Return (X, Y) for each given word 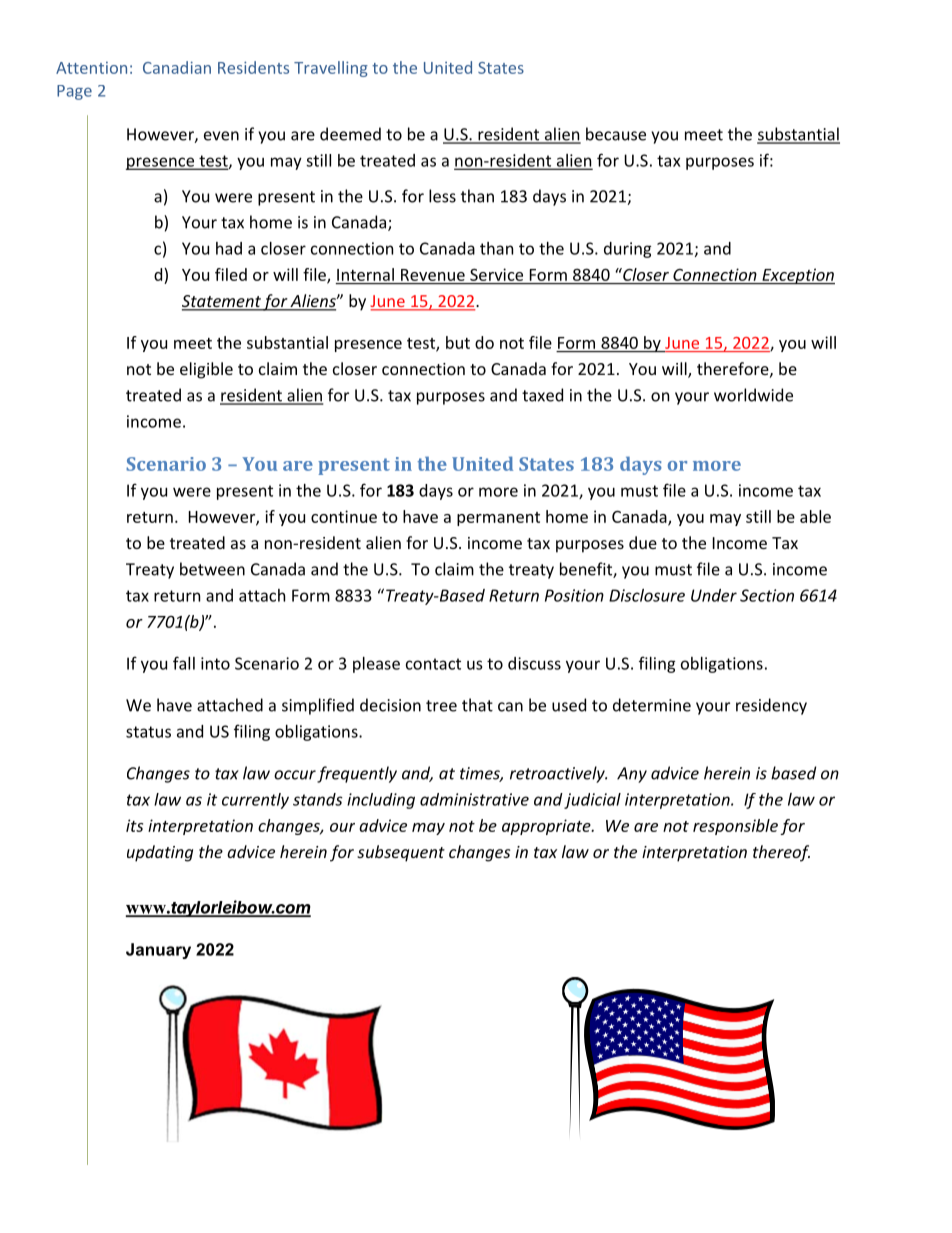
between (212, 569)
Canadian (177, 67)
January (158, 951)
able (815, 516)
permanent (498, 519)
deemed (350, 134)
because (616, 134)
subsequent (401, 853)
